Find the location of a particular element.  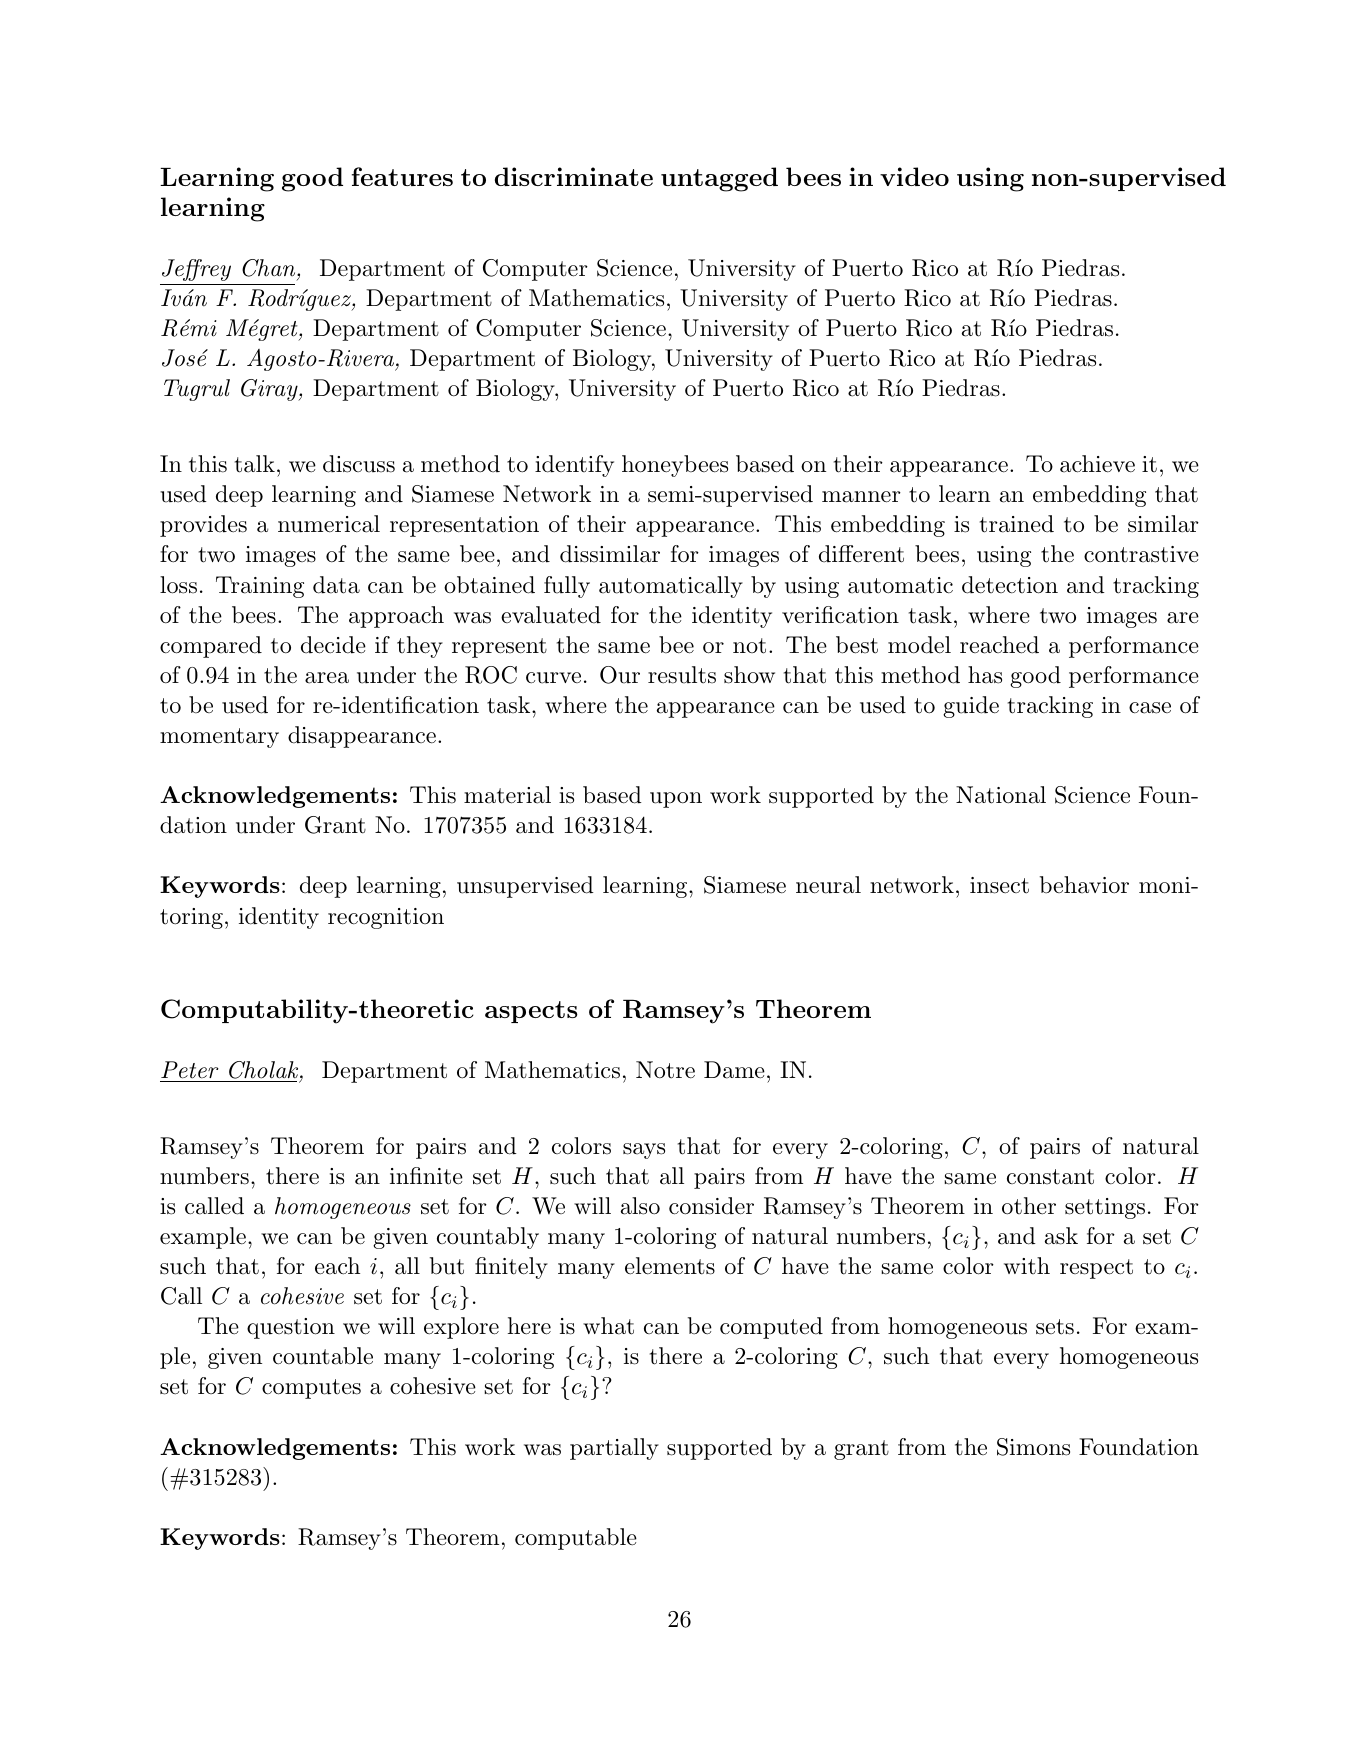

Simons is located at coordinates (1033, 1447).
